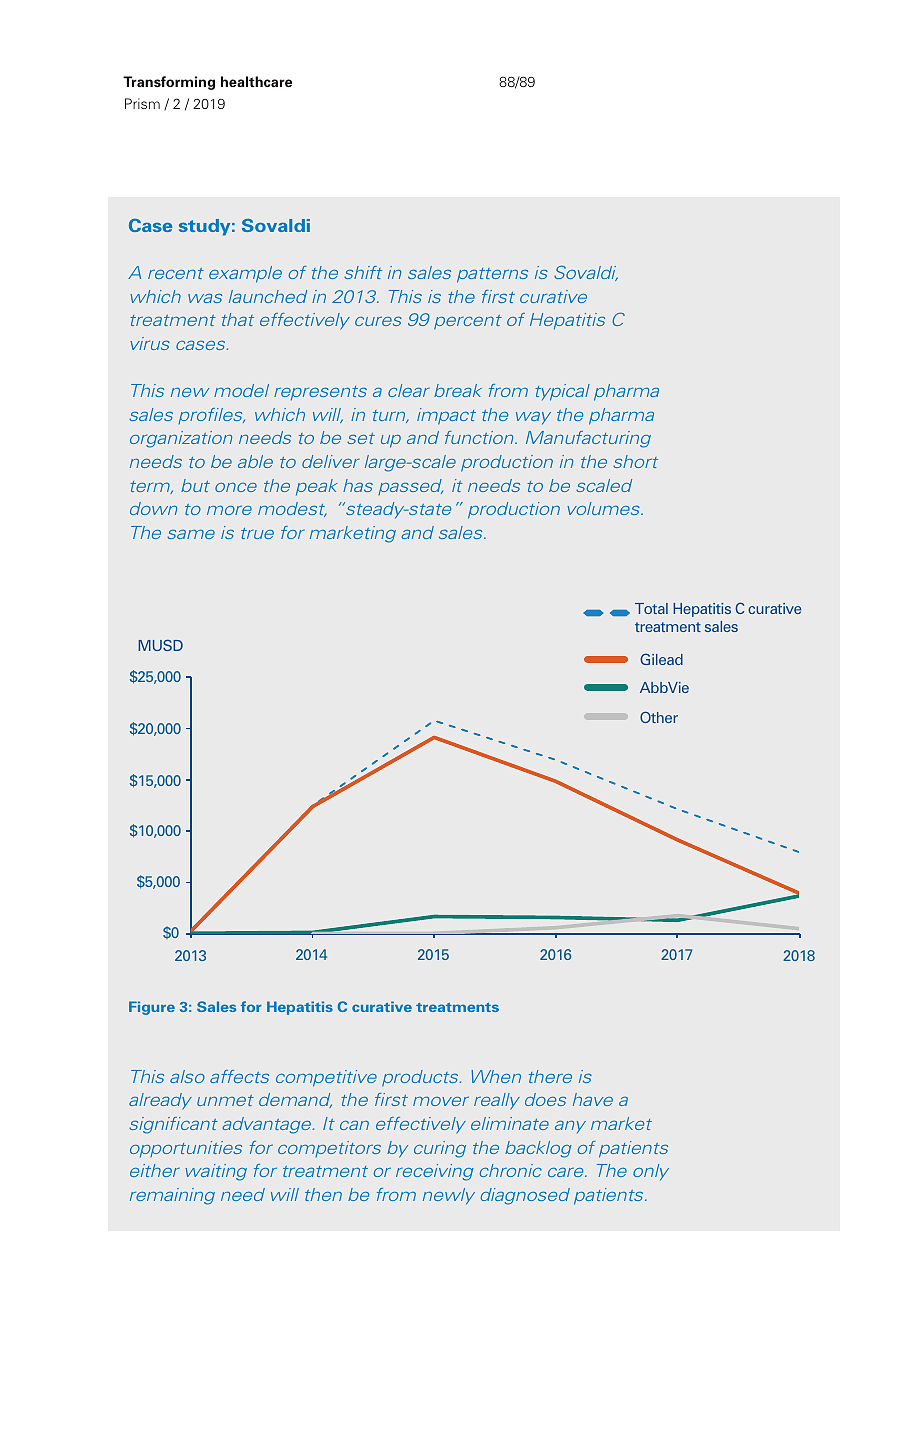 The width and height of the screenshot is (917, 1437). What do you see at coordinates (410, 487) in the screenshot?
I see `passed` at bounding box center [410, 487].
